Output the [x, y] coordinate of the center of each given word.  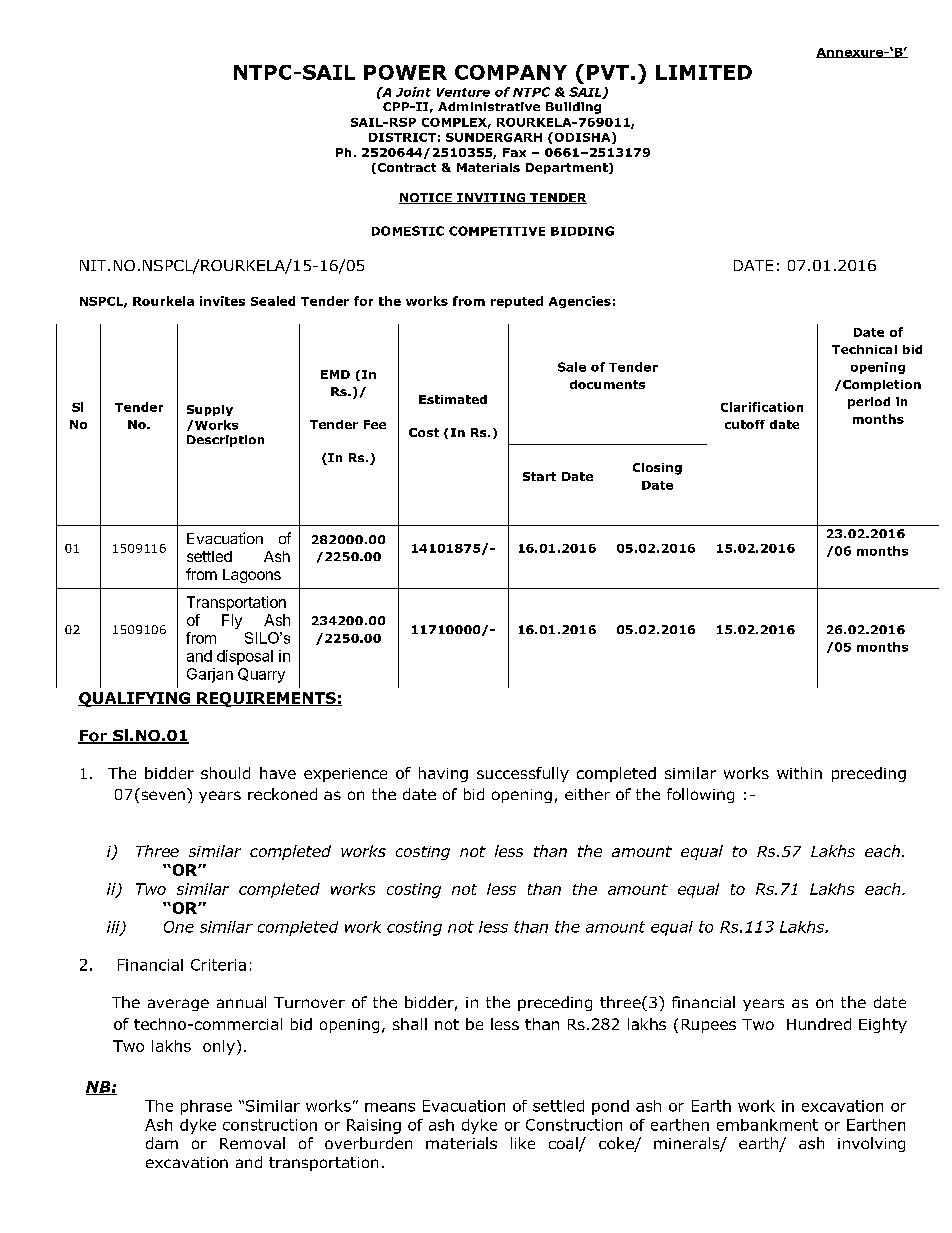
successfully [523, 774]
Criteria [218, 965]
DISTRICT [402, 137]
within [799, 773]
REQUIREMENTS [266, 699]
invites [222, 301]
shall [410, 1024]
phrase [206, 1107]
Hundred [819, 1024]
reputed [517, 302]
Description [225, 441]
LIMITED [704, 72]
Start [539, 476]
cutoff [745, 424]
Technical [864, 349]
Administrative [489, 106]
